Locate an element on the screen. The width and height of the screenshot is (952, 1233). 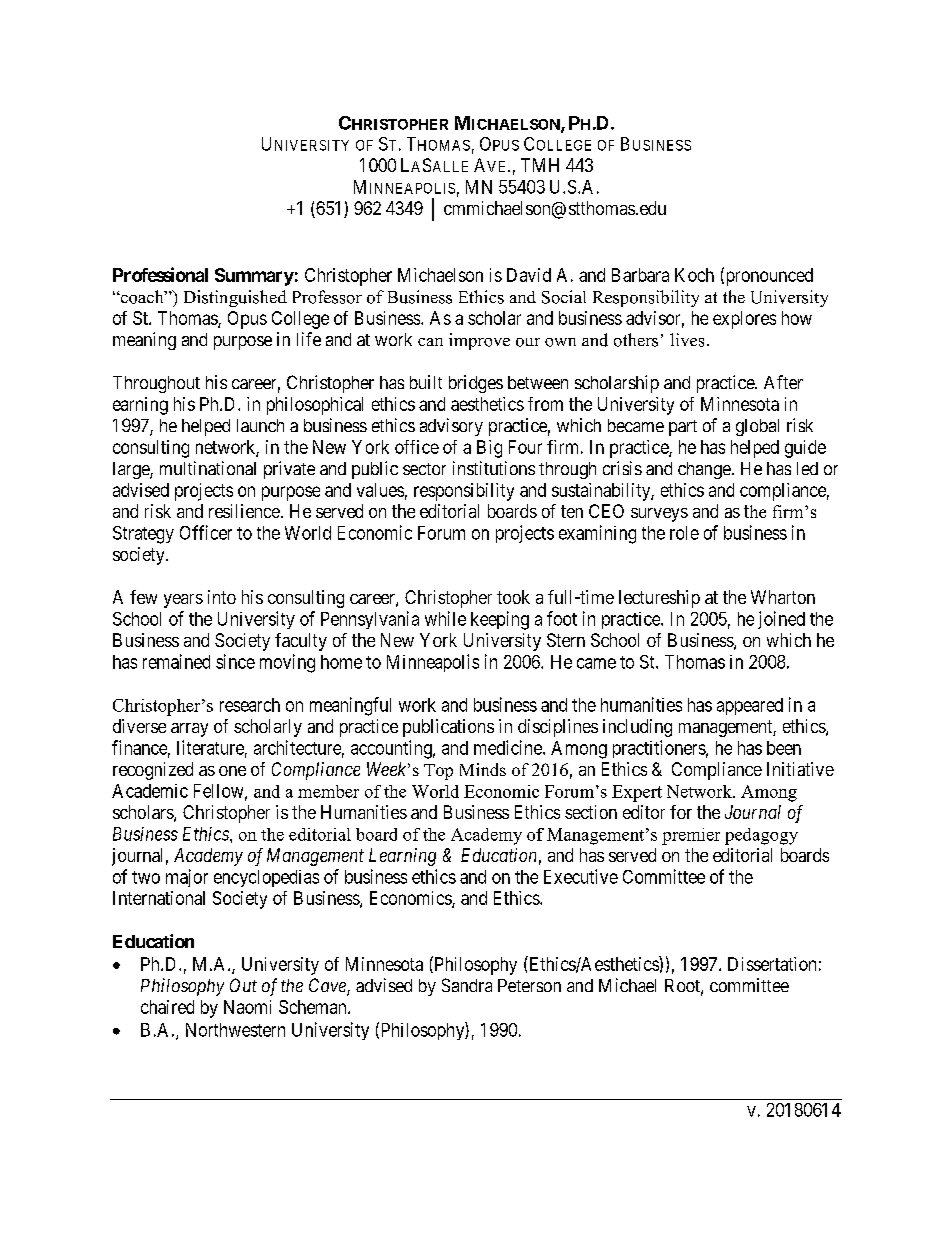
Distinguished is located at coordinates (235, 298).
